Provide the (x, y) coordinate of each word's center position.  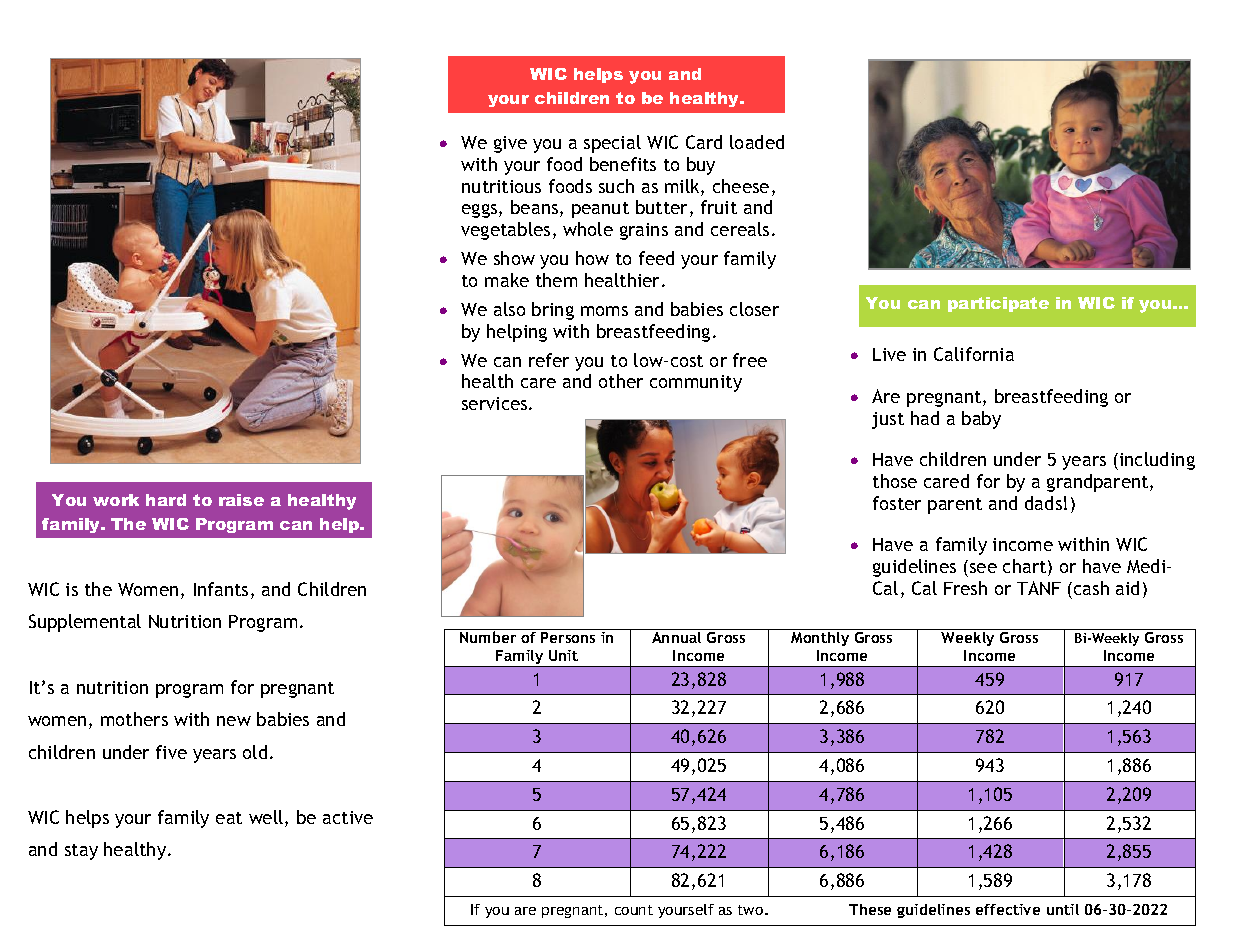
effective (1008, 909)
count (634, 910)
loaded (757, 142)
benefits (623, 164)
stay (81, 852)
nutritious (501, 186)
